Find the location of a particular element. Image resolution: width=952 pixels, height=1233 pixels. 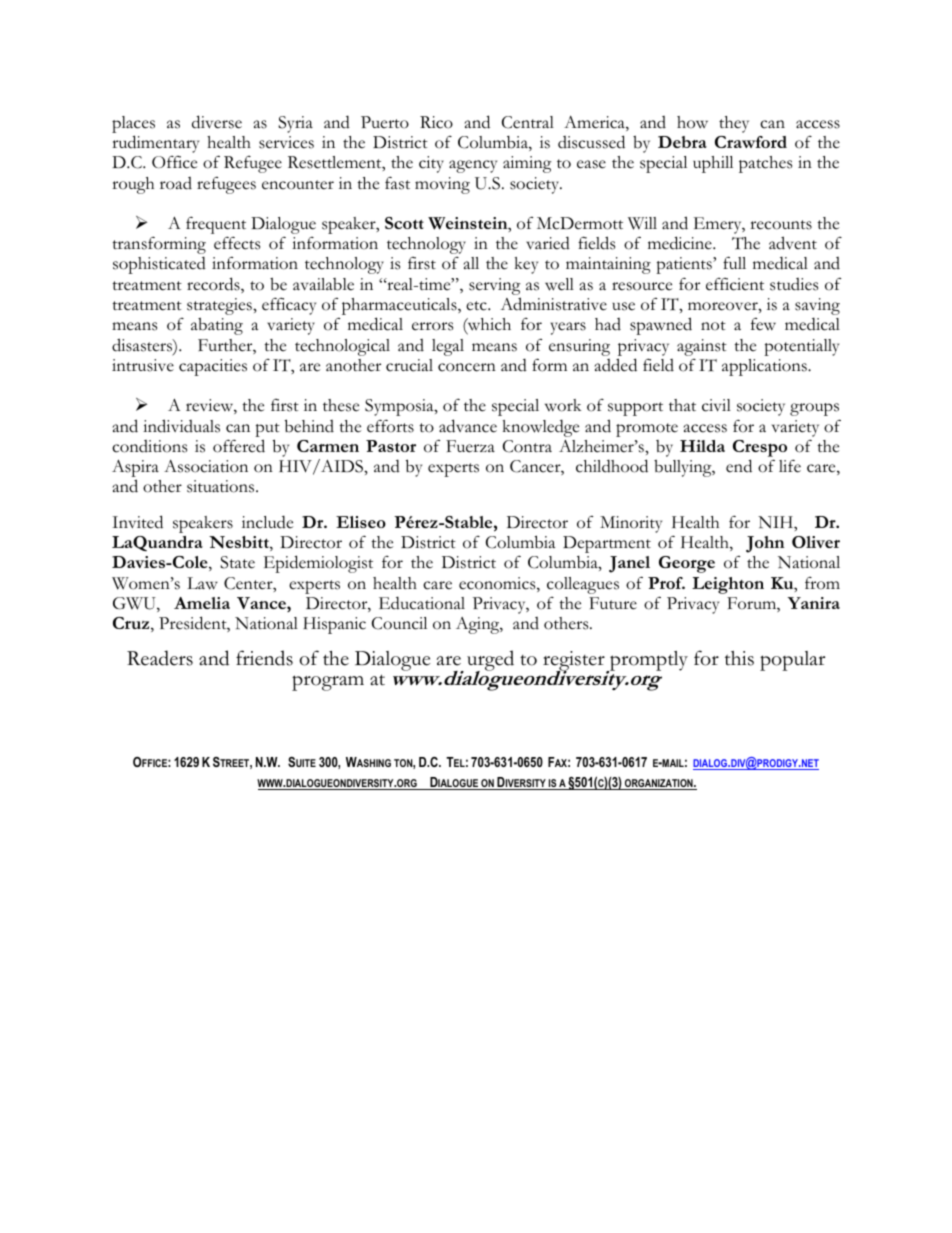

Crawford is located at coordinates (751, 142).
